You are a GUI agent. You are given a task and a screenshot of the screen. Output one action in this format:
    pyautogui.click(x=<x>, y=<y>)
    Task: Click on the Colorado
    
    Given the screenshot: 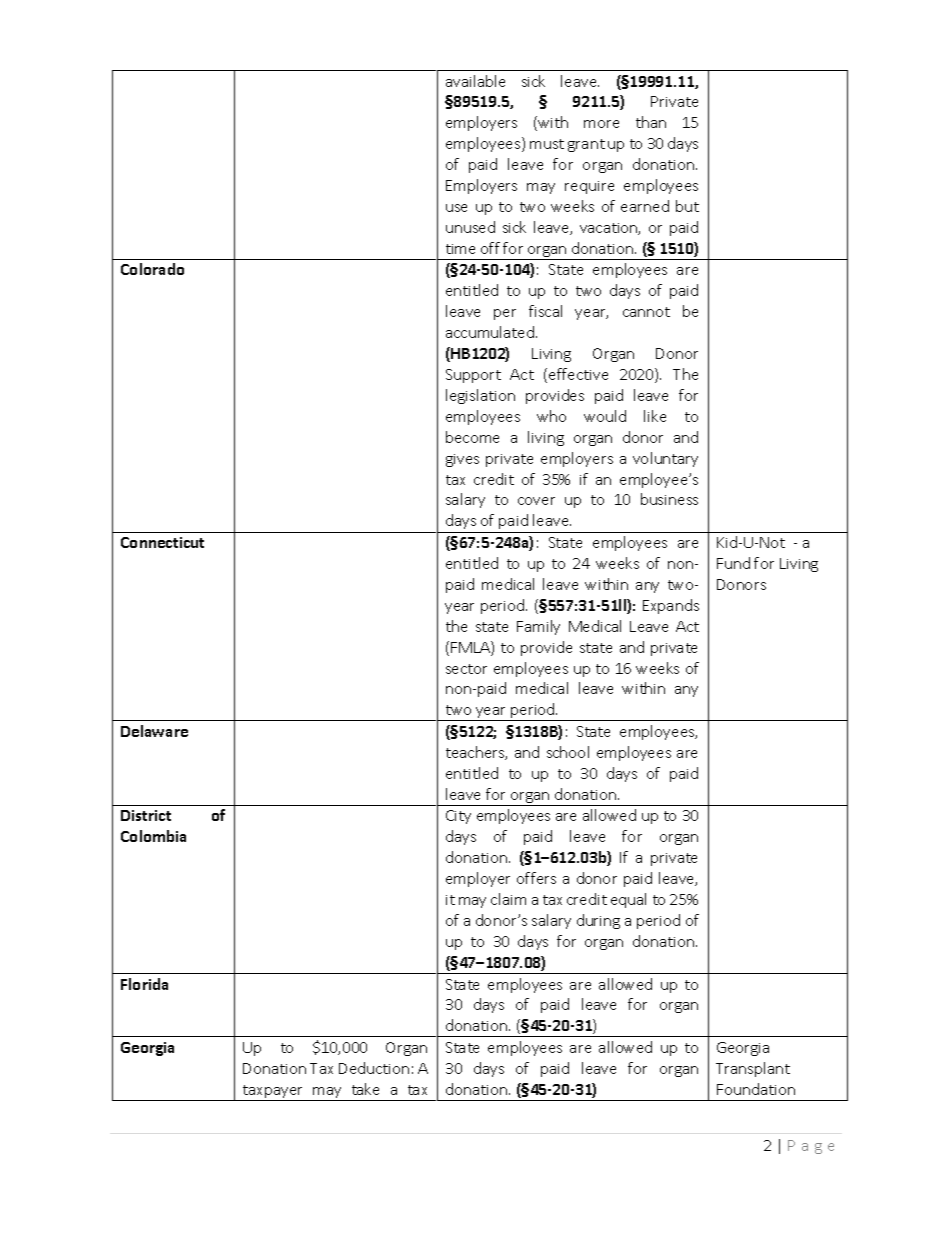 What is the action you would take?
    pyautogui.click(x=152, y=269)
